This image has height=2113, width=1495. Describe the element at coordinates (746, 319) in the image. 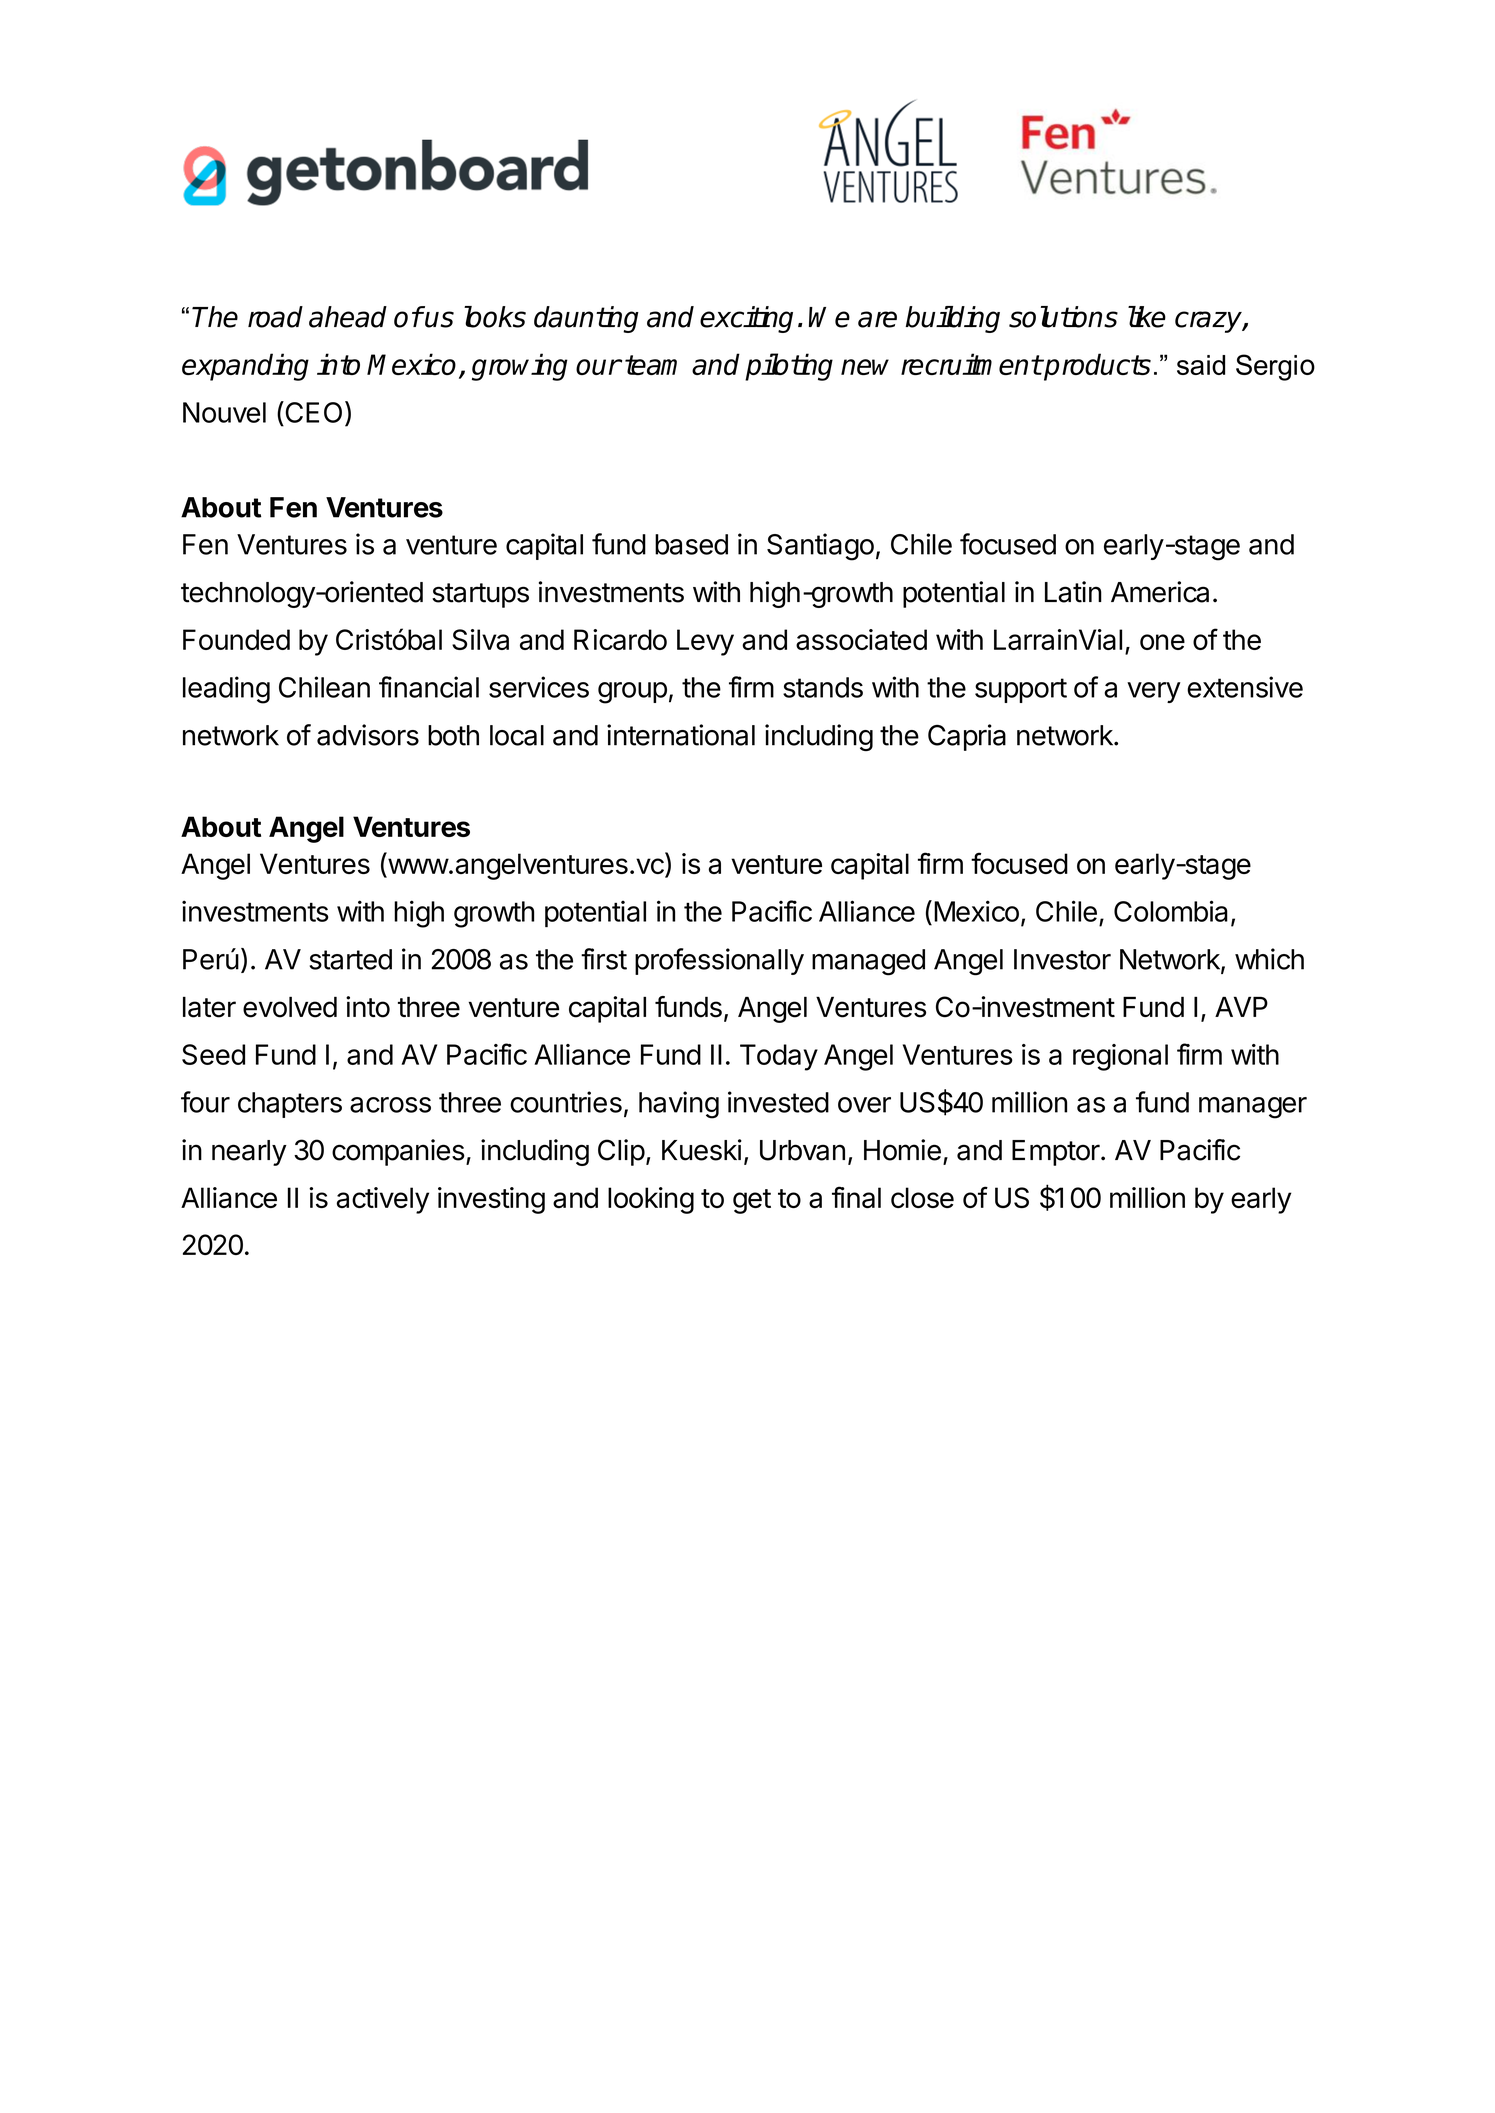

I see `exciting` at that location.
